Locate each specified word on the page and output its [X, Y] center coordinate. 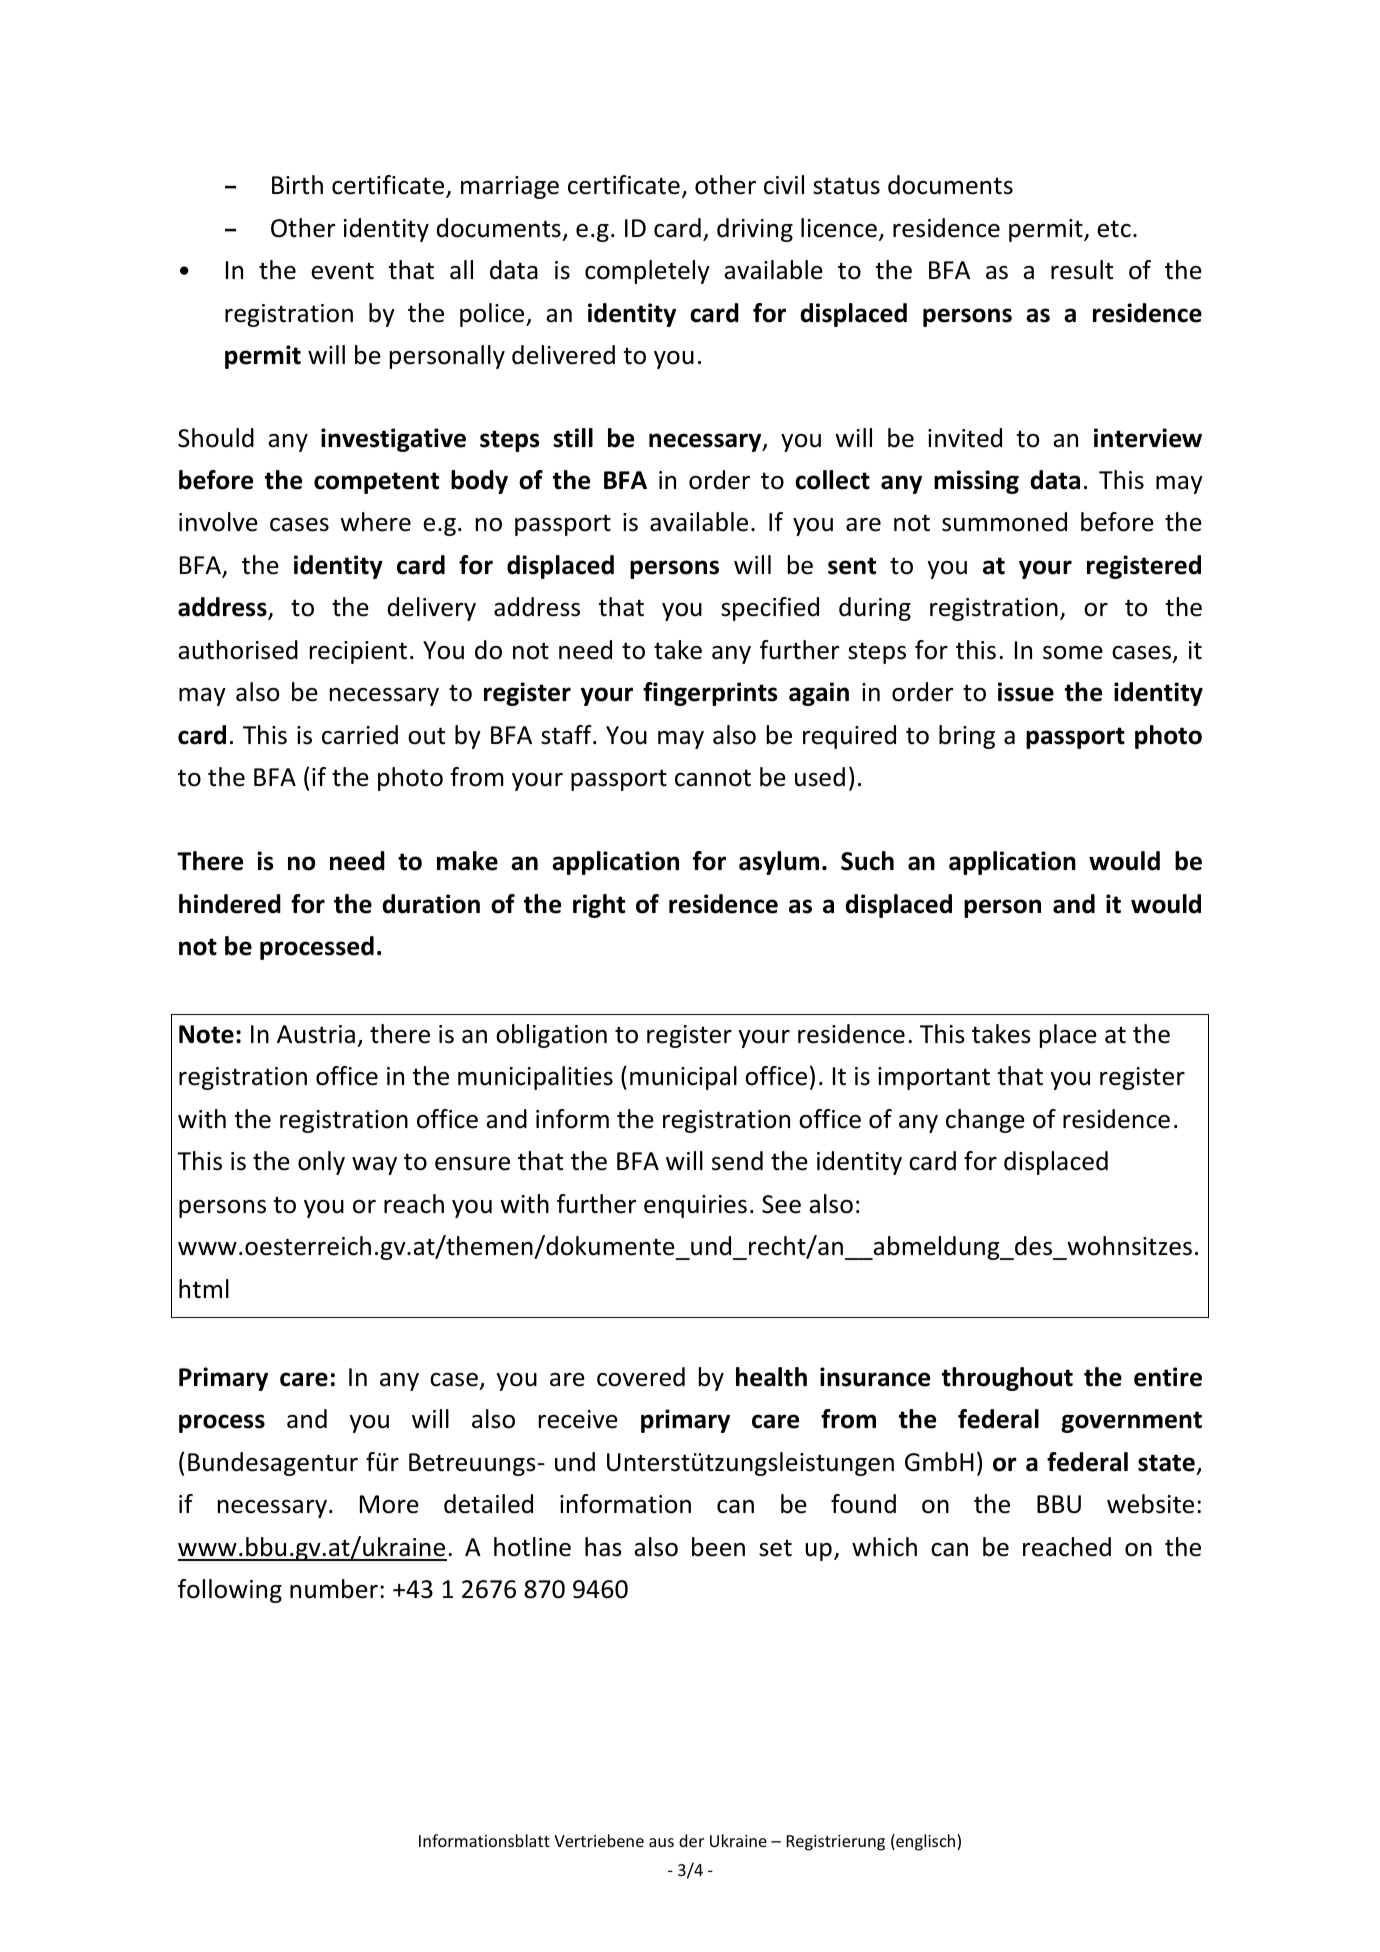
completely [647, 272]
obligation [551, 1036]
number [334, 1589]
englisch [926, 1842]
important [934, 1078]
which [884, 1547]
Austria [316, 1034]
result [1082, 270]
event [342, 271]
